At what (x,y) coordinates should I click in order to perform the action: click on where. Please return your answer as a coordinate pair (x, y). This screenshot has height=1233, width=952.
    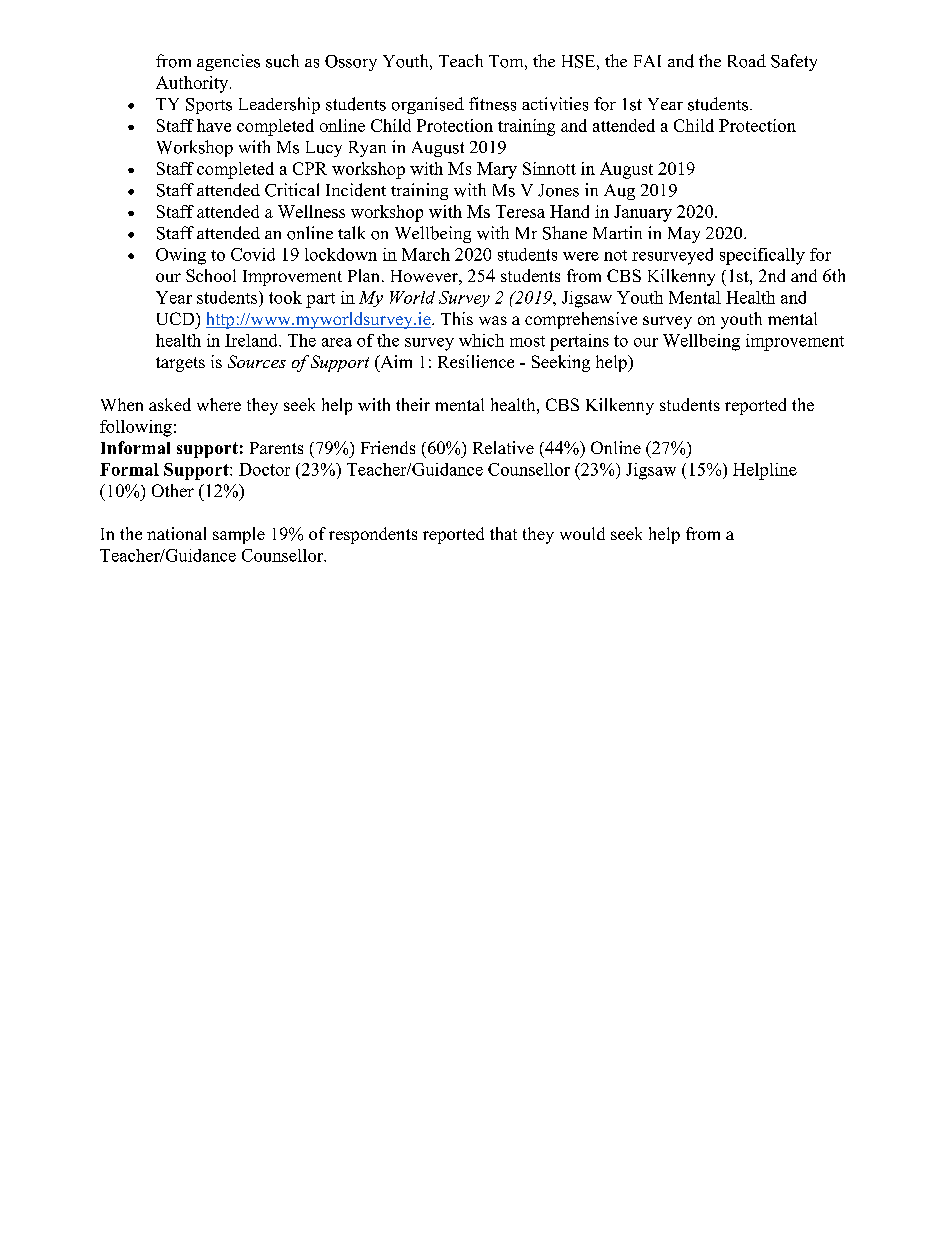
    Looking at the image, I should click on (219, 404).
